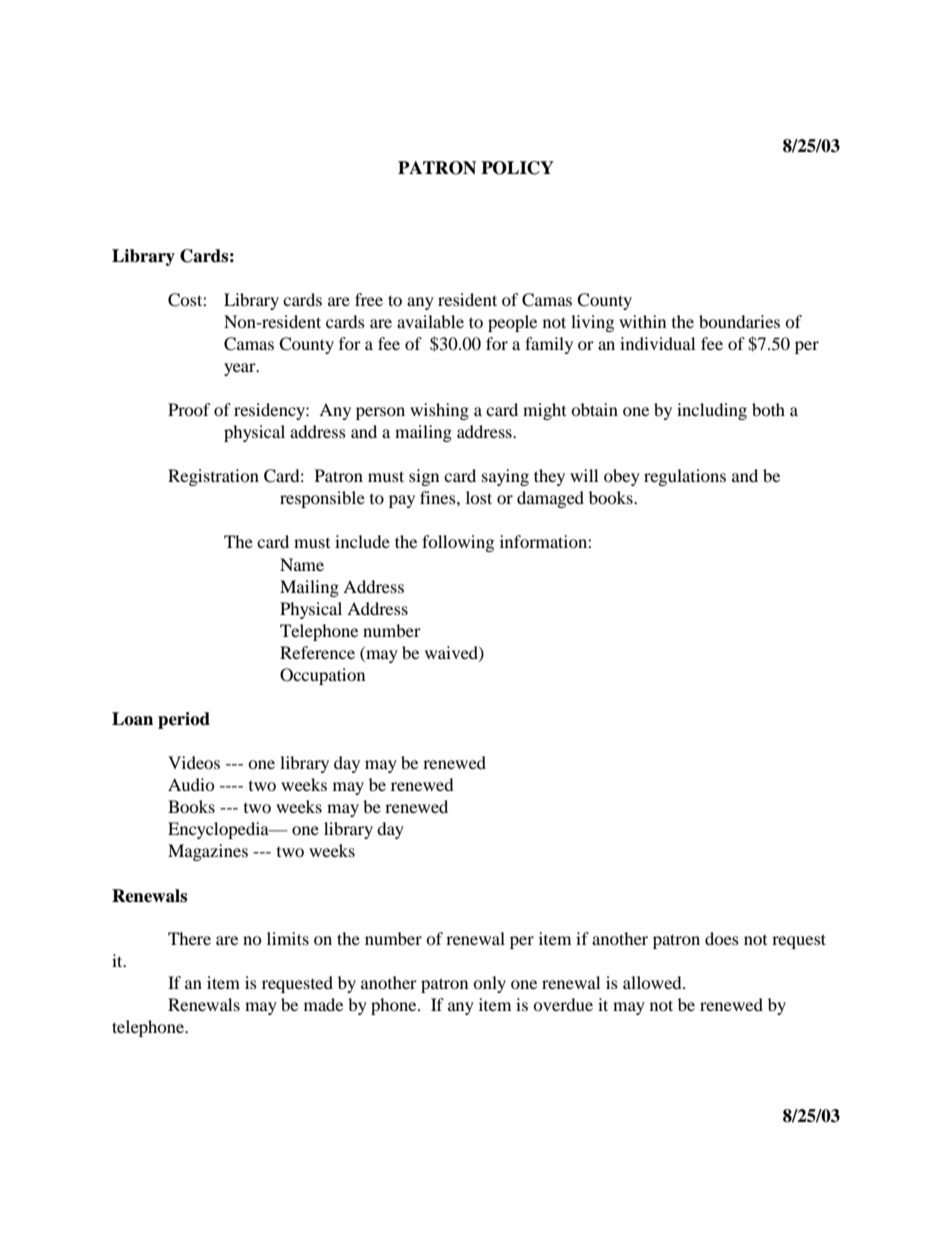  Describe the element at coordinates (712, 411) in the screenshot. I see `including` at that location.
